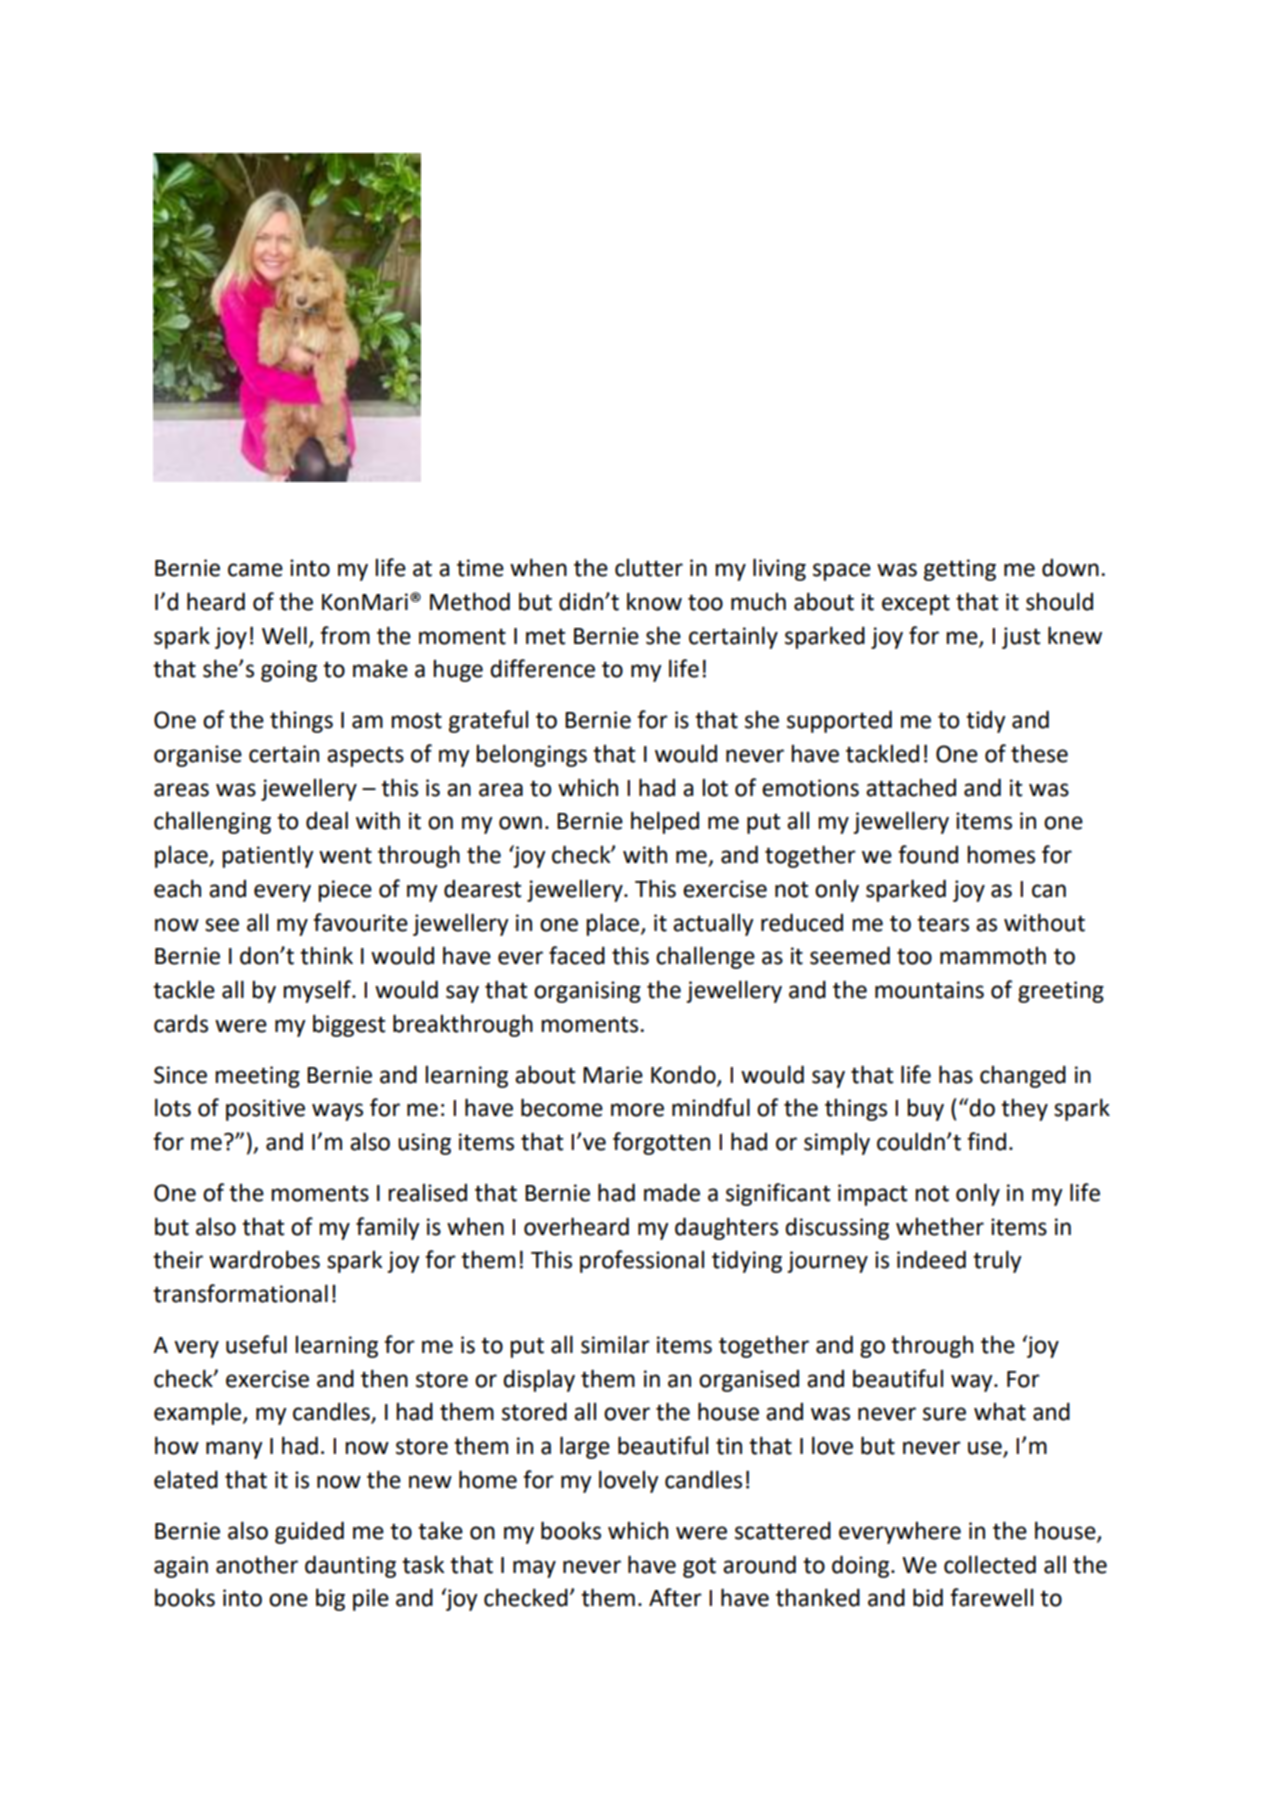 The width and height of the screenshot is (1270, 1797). I want to click on meeting, so click(257, 1077).
